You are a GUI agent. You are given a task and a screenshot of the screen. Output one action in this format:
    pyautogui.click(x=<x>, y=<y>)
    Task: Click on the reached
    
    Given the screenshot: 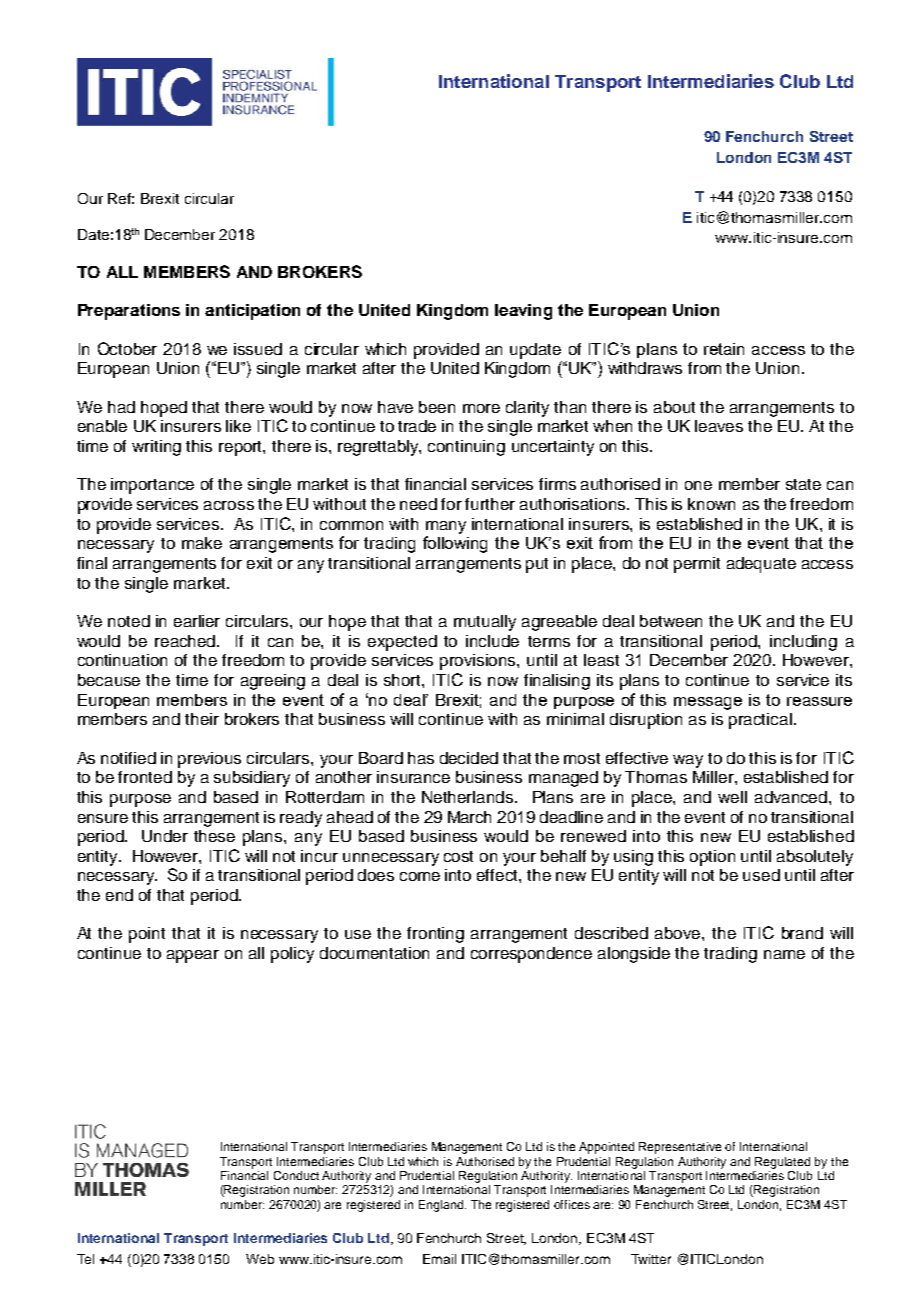 What is the action you would take?
    pyautogui.click(x=186, y=641)
